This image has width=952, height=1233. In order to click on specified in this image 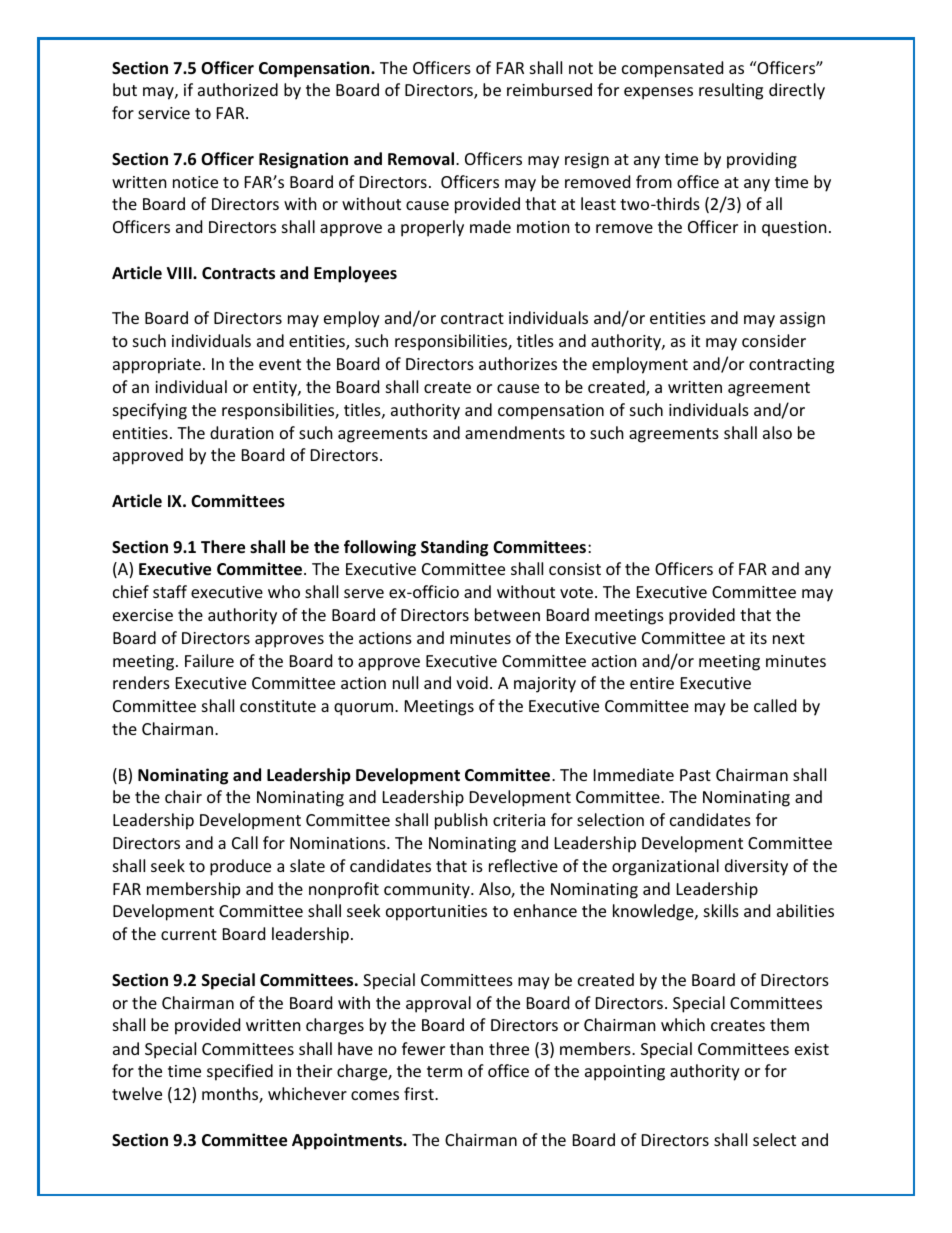, I will do `click(240, 1072)`.
